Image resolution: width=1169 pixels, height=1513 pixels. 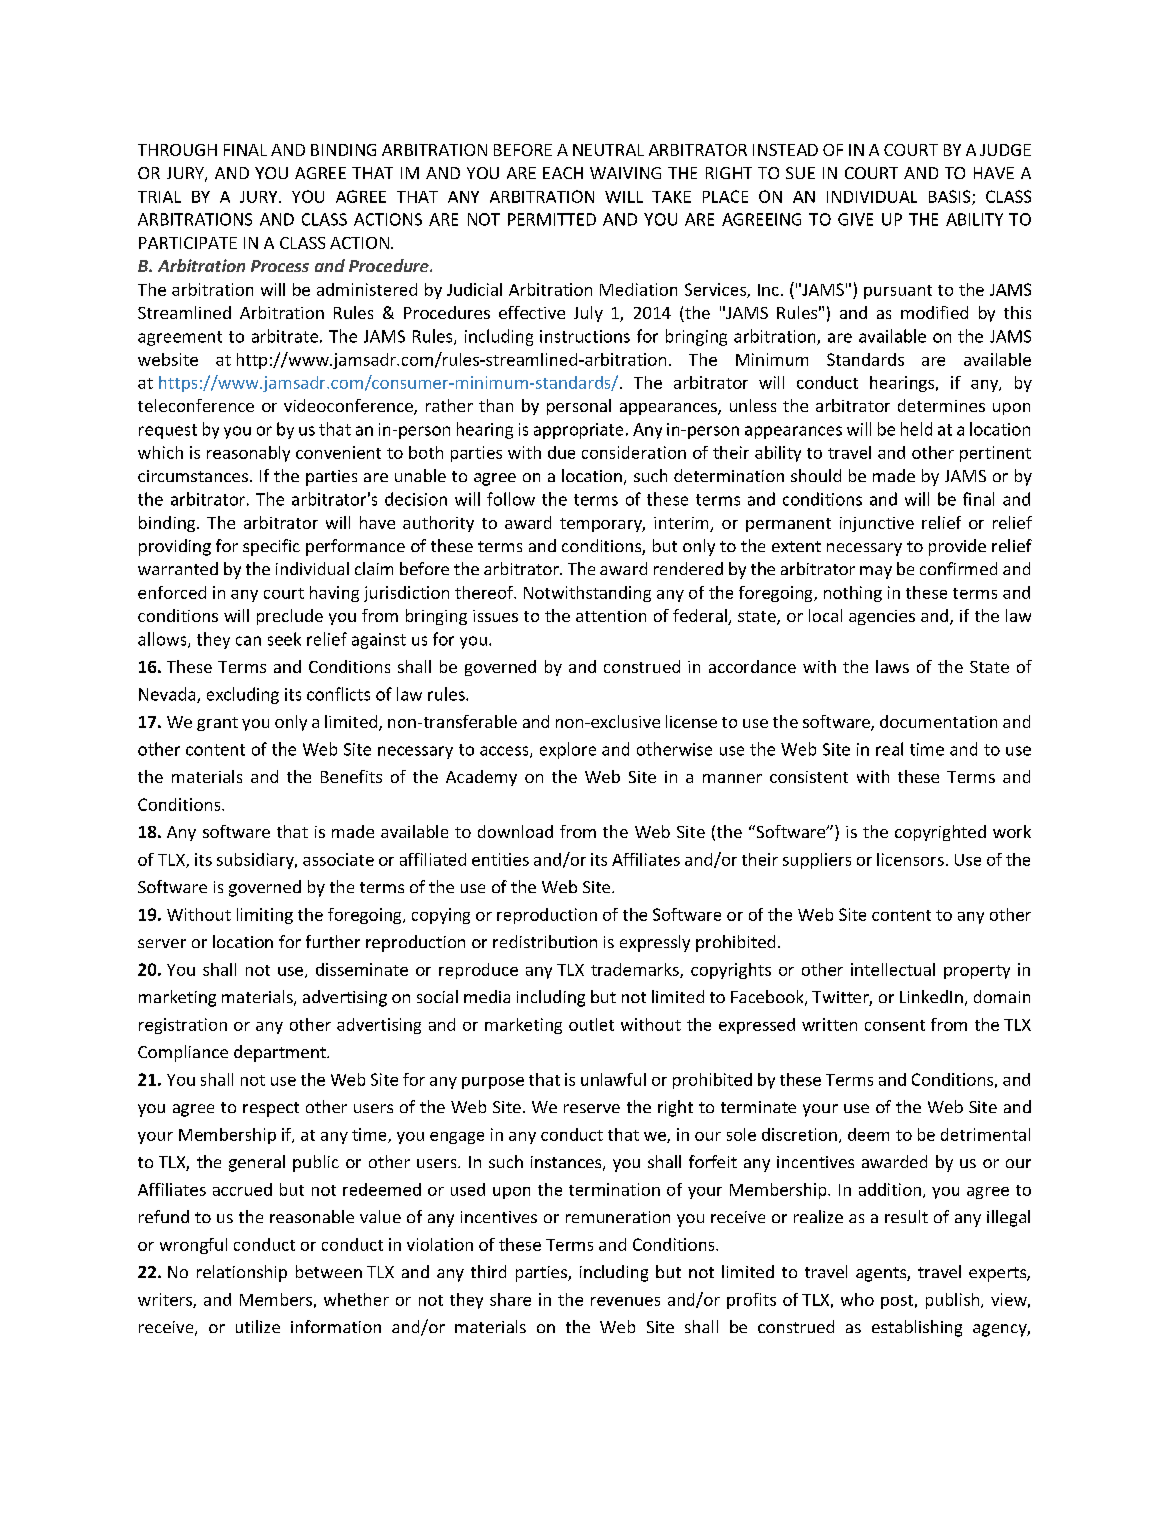 What do you see at coordinates (563, 173) in the screenshot?
I see `EACH` at bounding box center [563, 173].
